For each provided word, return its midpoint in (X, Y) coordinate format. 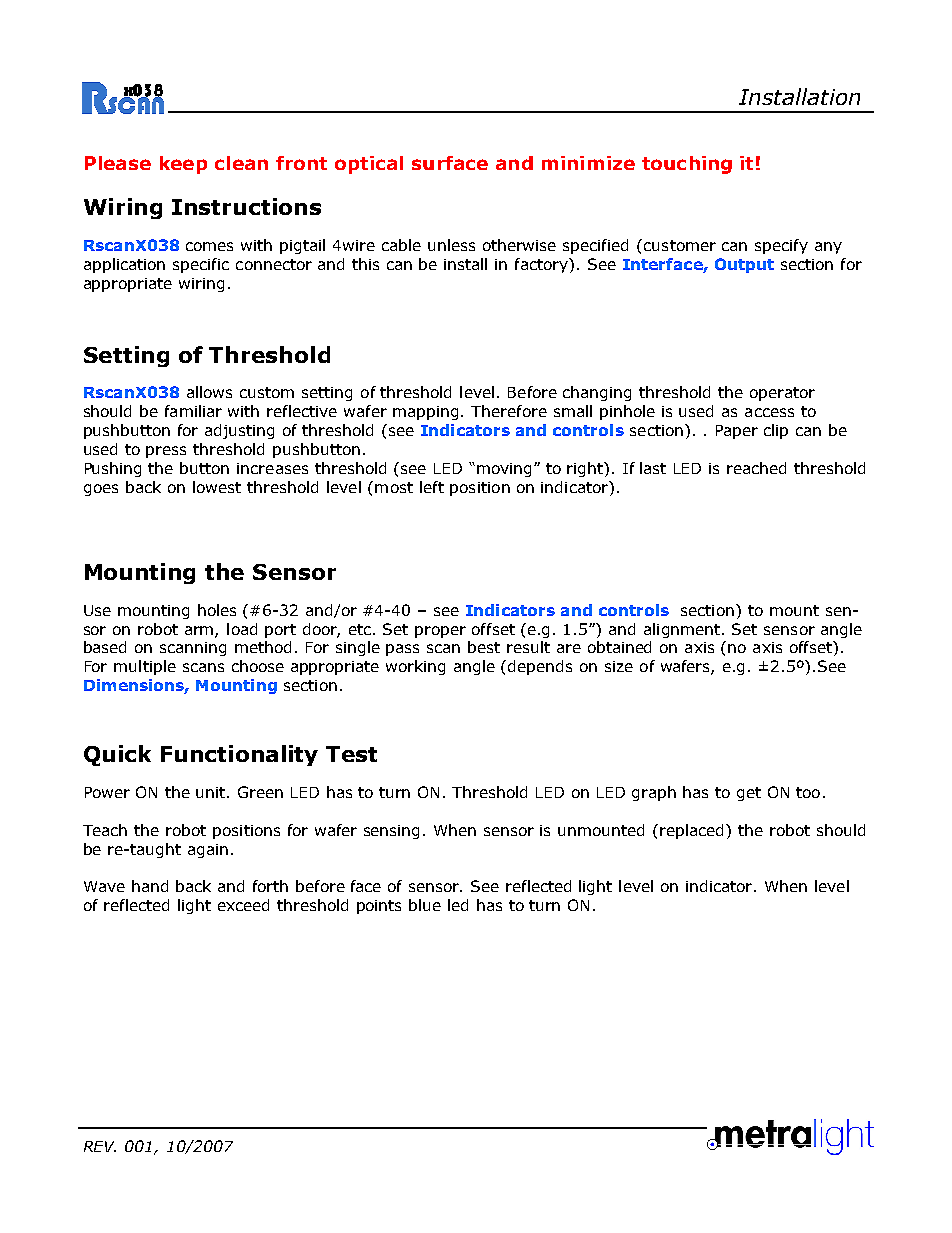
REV (100, 1146)
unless (451, 245)
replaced (693, 831)
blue (425, 905)
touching (687, 165)
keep (183, 165)
